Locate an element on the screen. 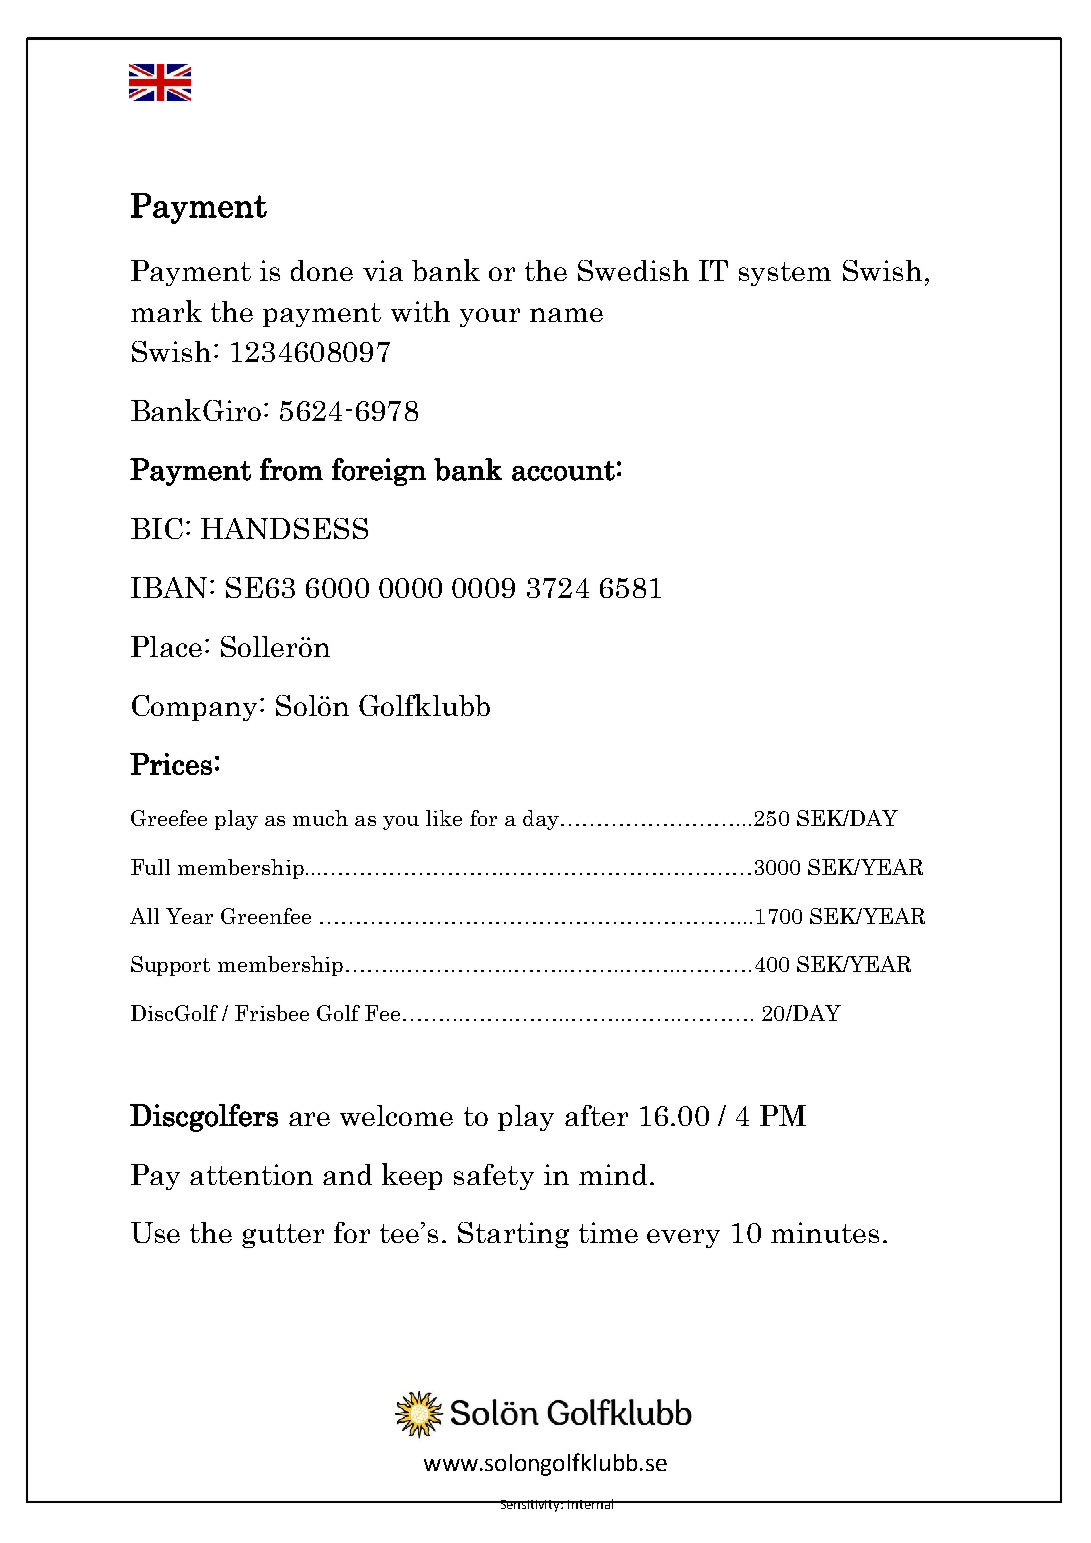  your is located at coordinates (490, 317).
